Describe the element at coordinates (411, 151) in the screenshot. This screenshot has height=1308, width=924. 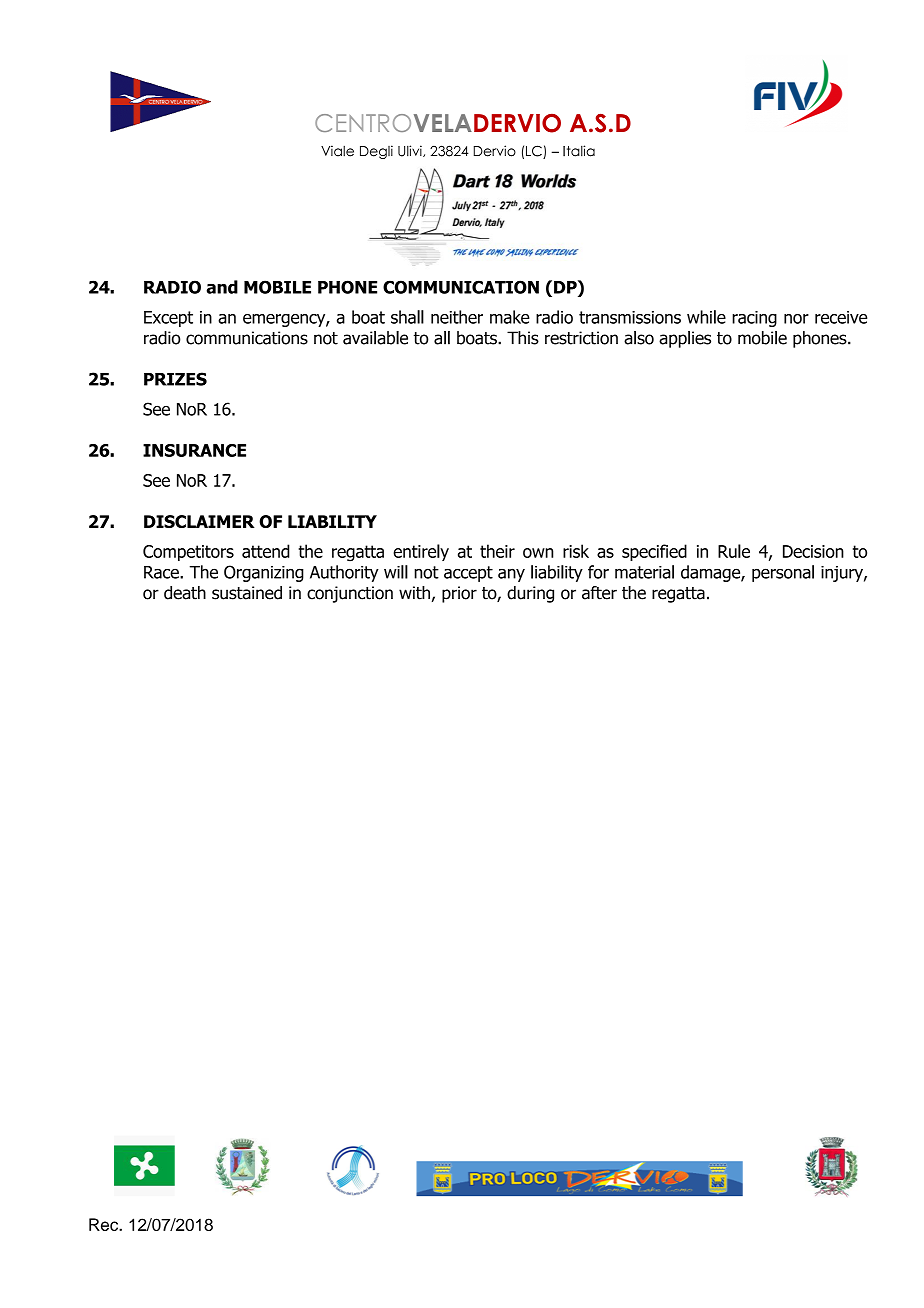
I see `Ulivi` at that location.
